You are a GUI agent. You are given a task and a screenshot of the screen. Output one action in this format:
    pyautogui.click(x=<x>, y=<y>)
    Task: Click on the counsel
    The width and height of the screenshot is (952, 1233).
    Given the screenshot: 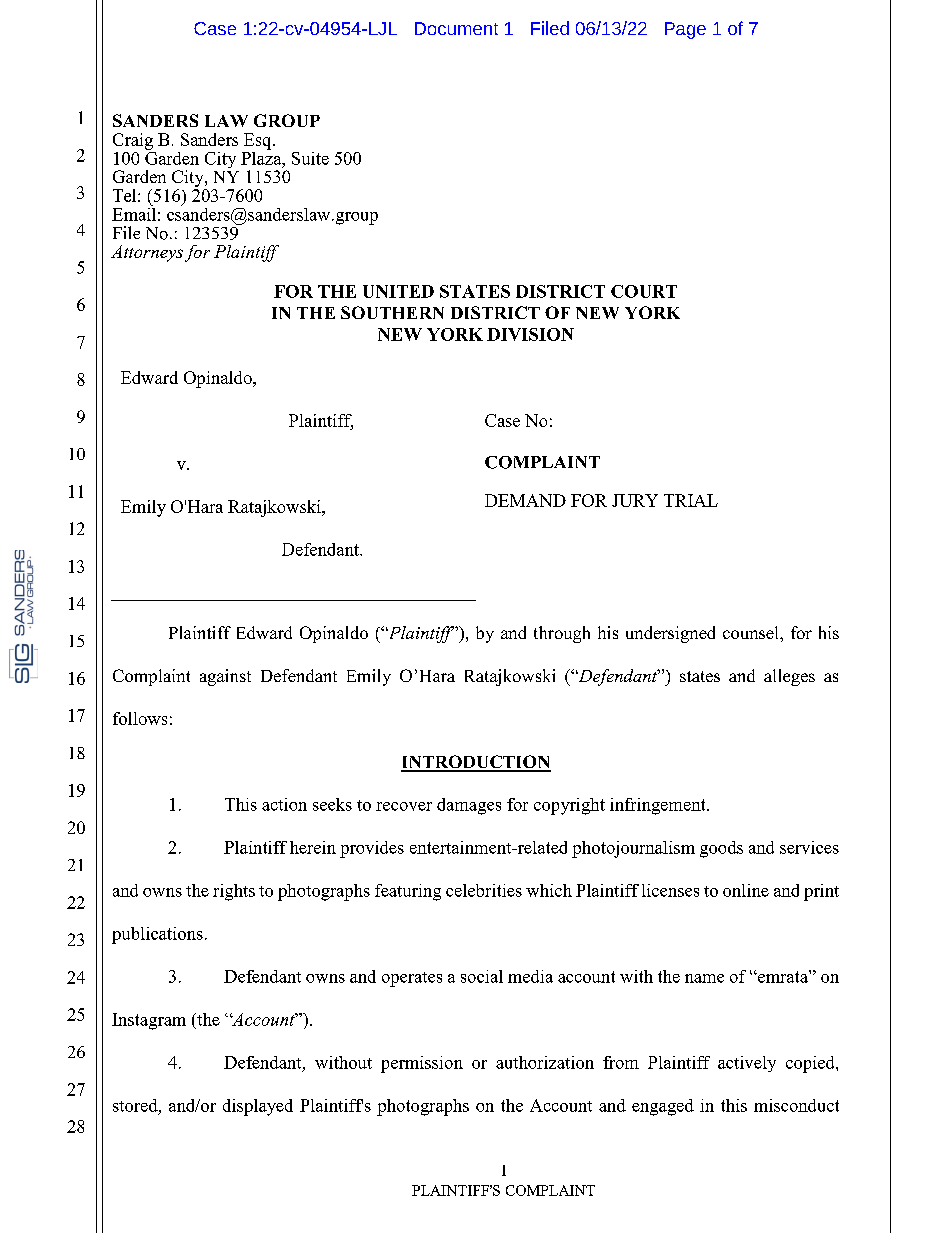 What is the action you would take?
    pyautogui.click(x=752, y=632)
